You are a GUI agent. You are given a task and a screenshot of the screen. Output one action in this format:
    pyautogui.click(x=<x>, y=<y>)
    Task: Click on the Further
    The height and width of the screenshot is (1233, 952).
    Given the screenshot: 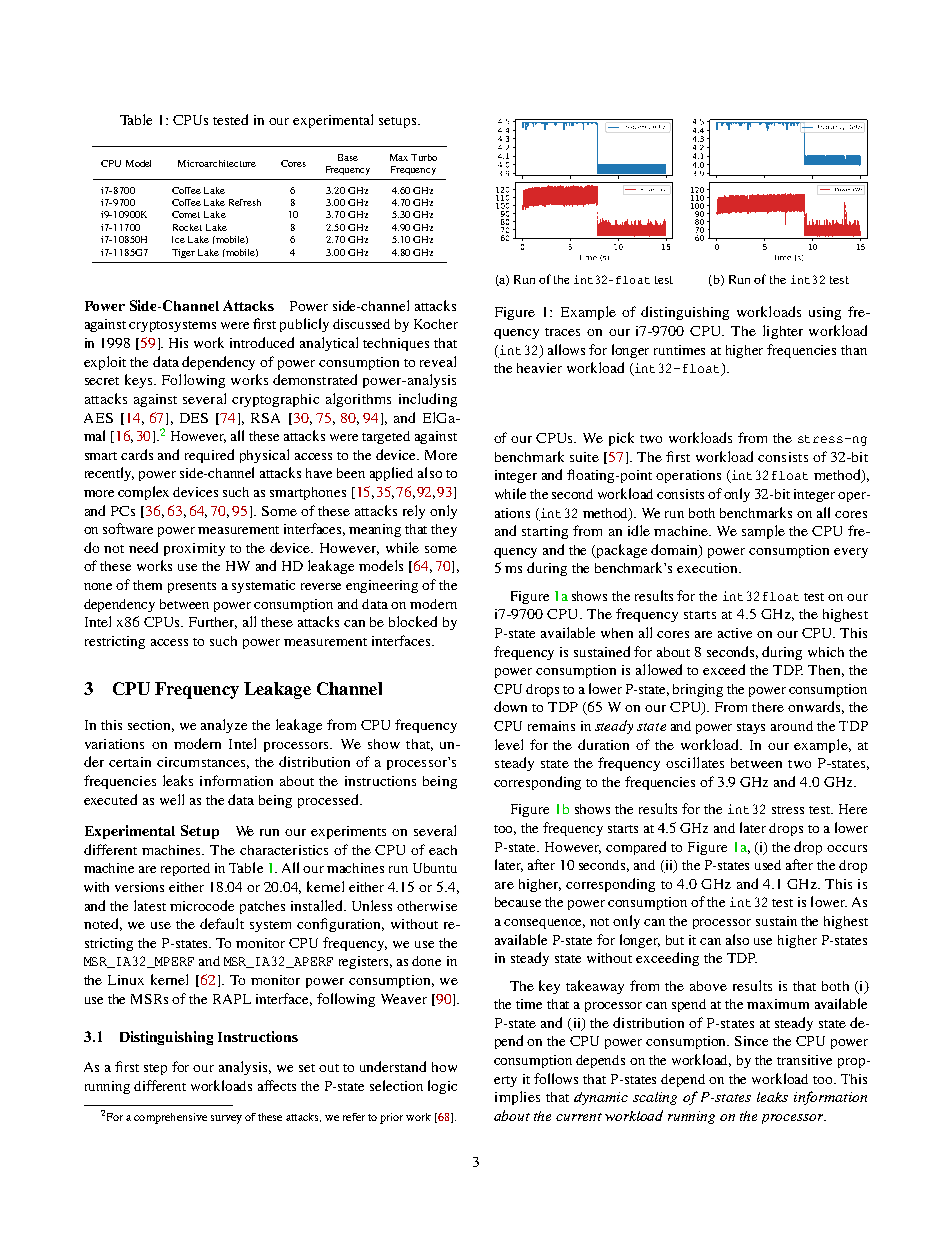 What is the action you would take?
    pyautogui.click(x=213, y=623)
